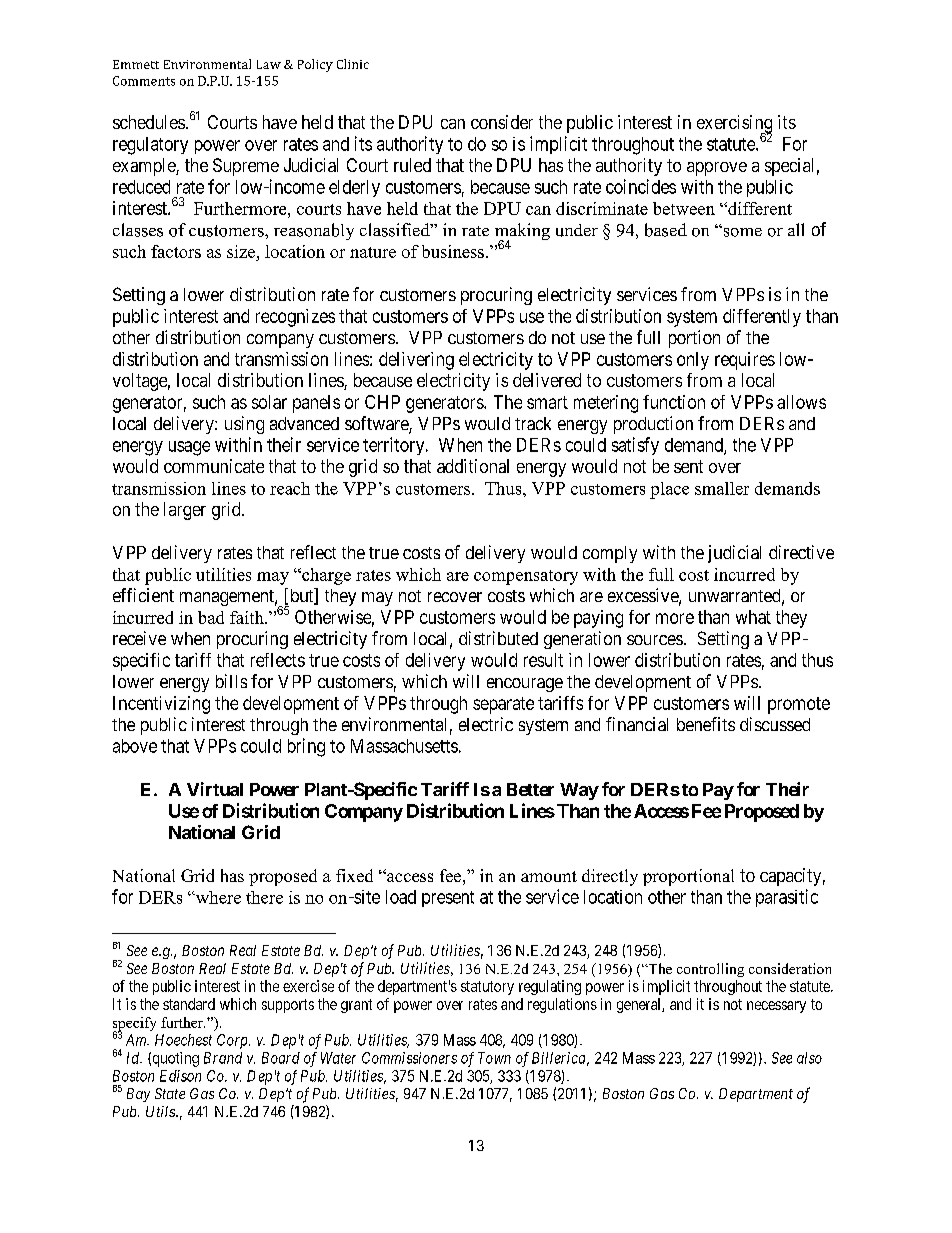  What do you see at coordinates (412, 165) in the screenshot?
I see `ruled` at bounding box center [412, 165].
